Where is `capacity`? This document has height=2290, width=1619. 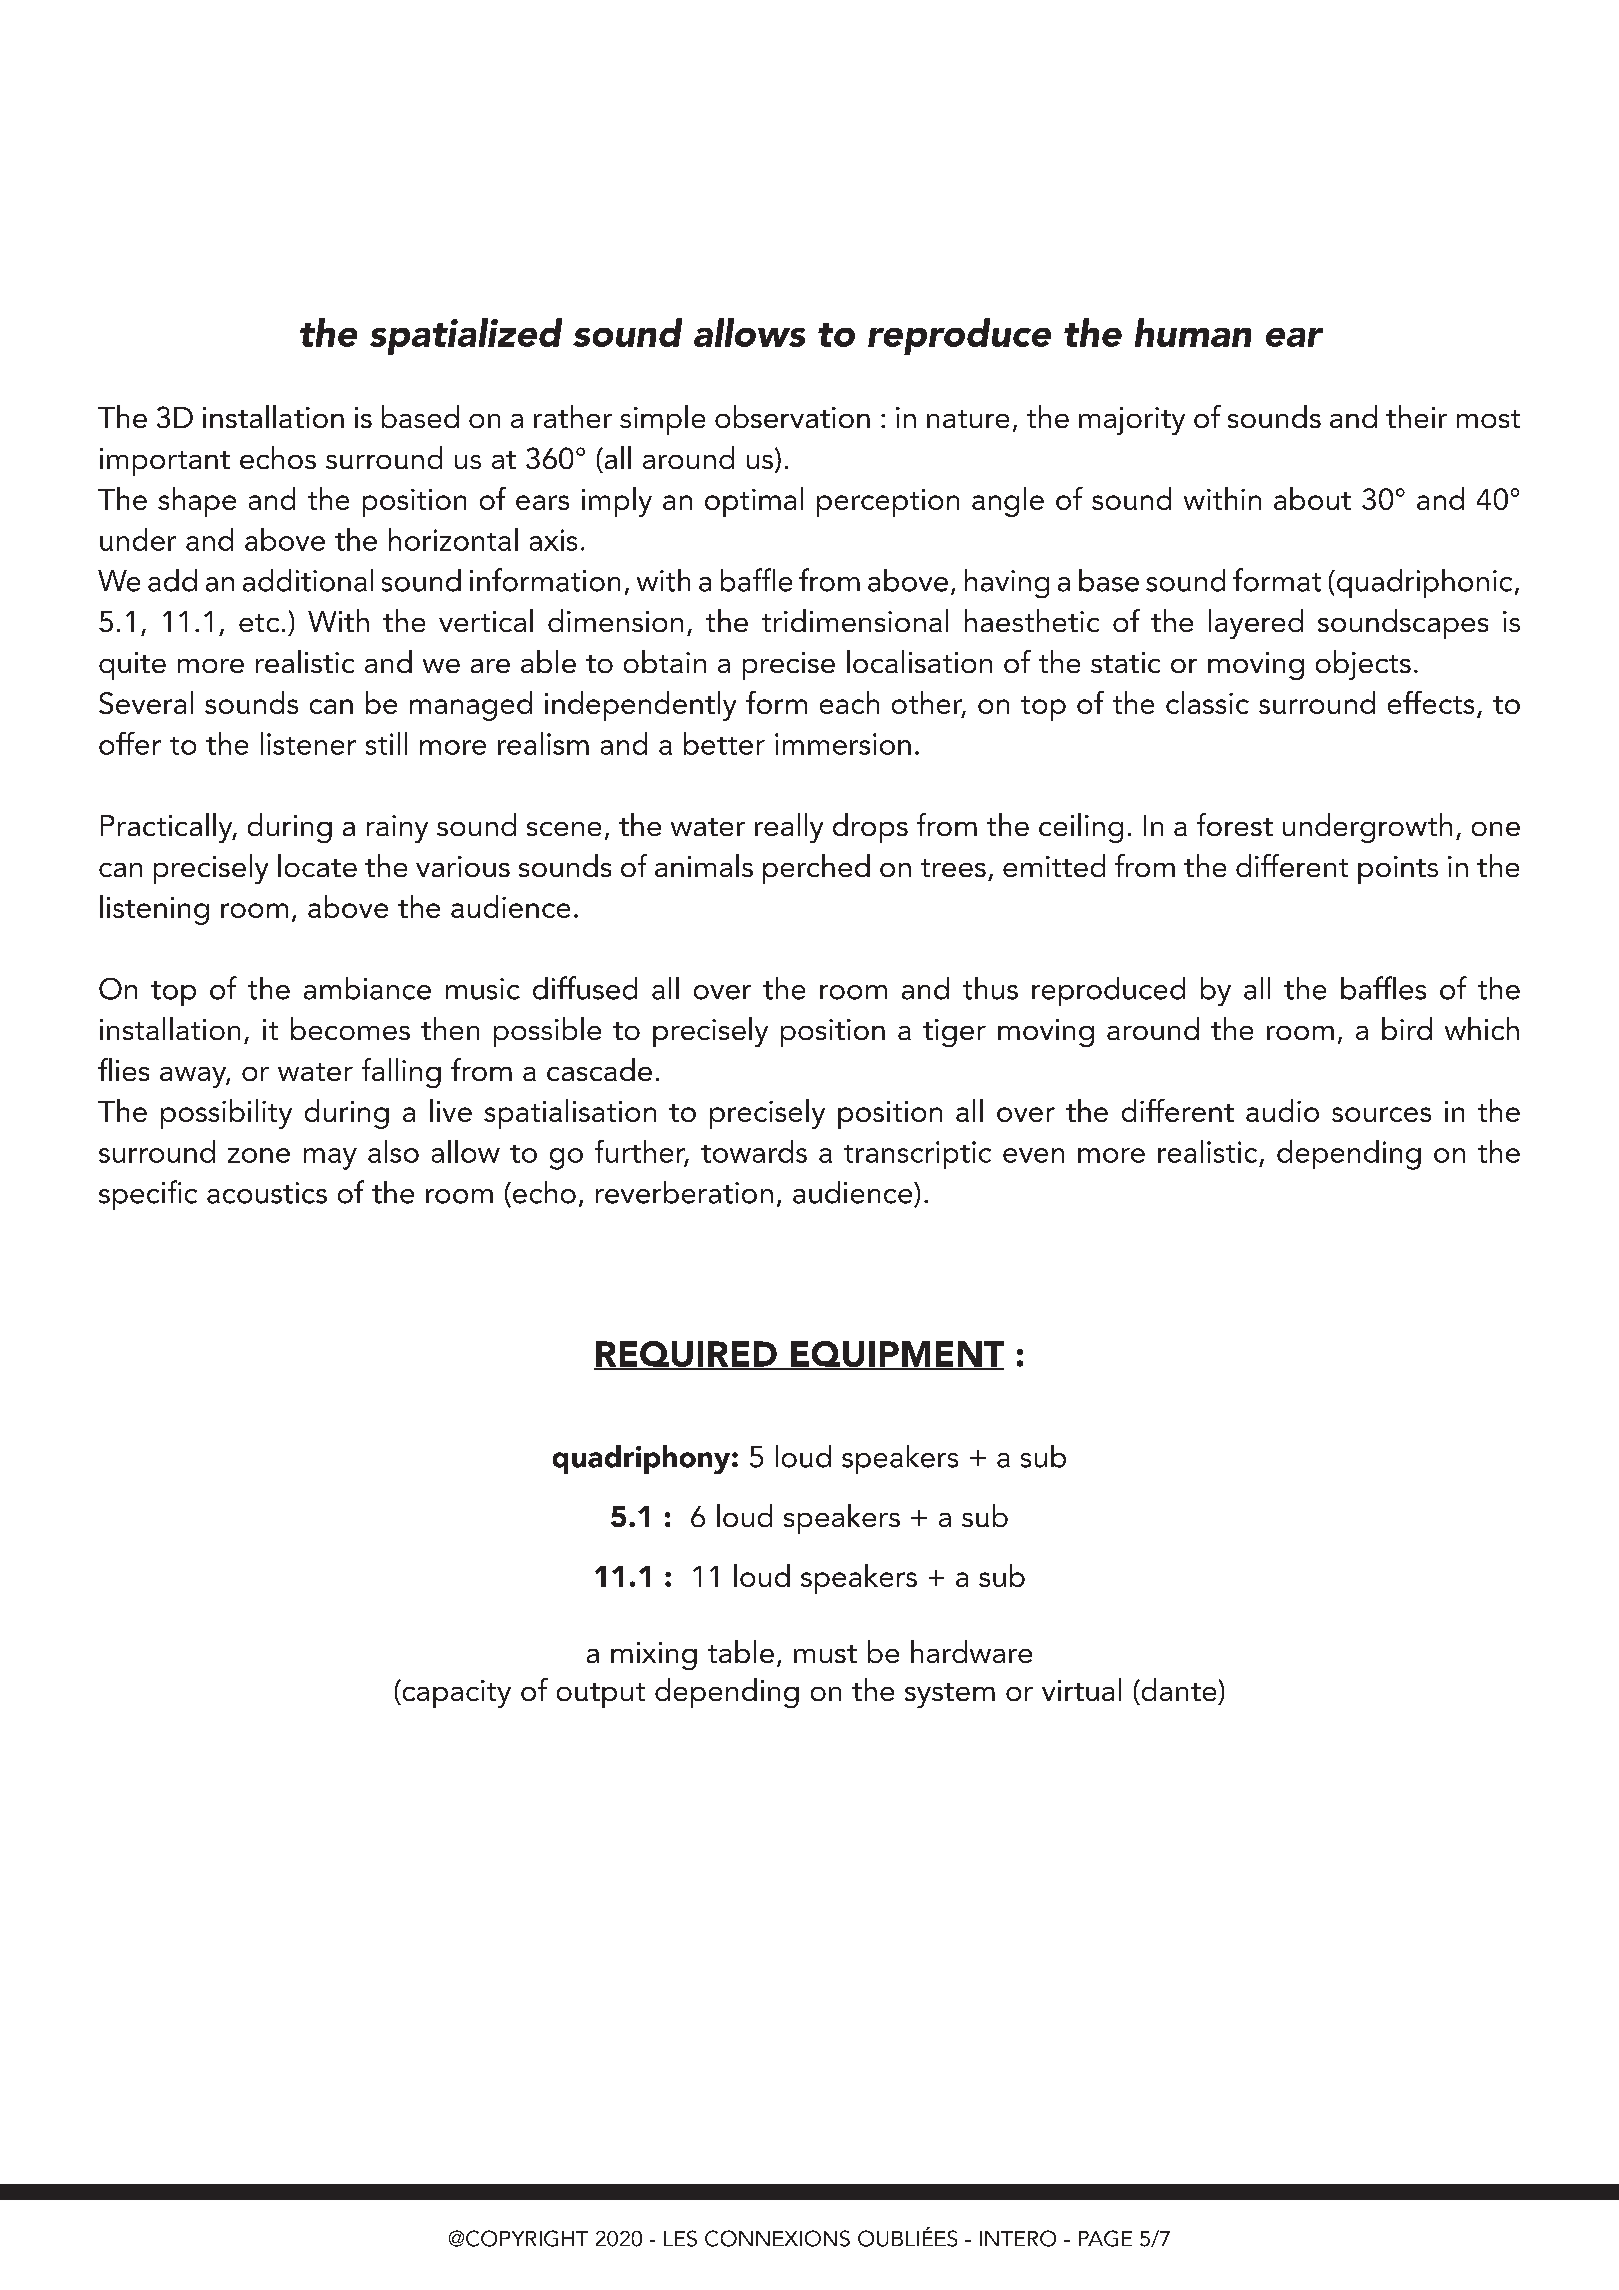
capacity is located at coordinates (455, 1694).
